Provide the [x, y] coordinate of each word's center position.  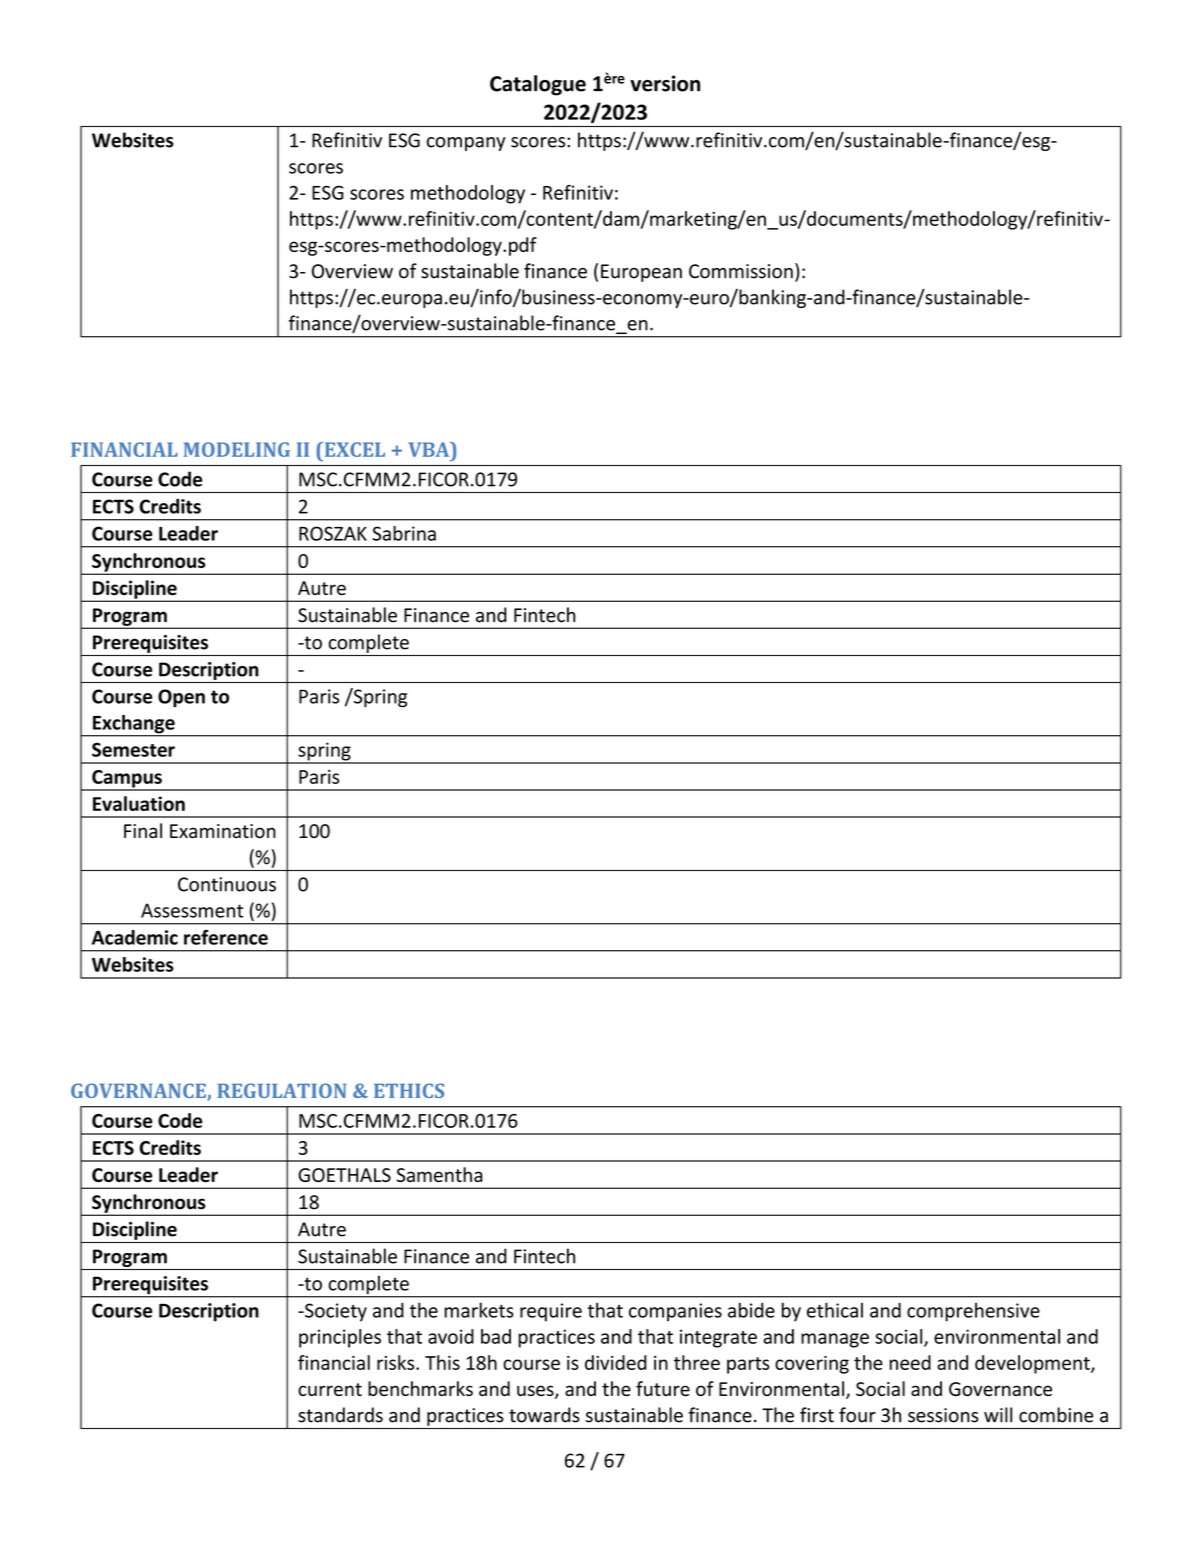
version [665, 83]
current [330, 1389]
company [466, 144]
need [910, 1362]
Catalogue [538, 85]
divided [616, 1362]
